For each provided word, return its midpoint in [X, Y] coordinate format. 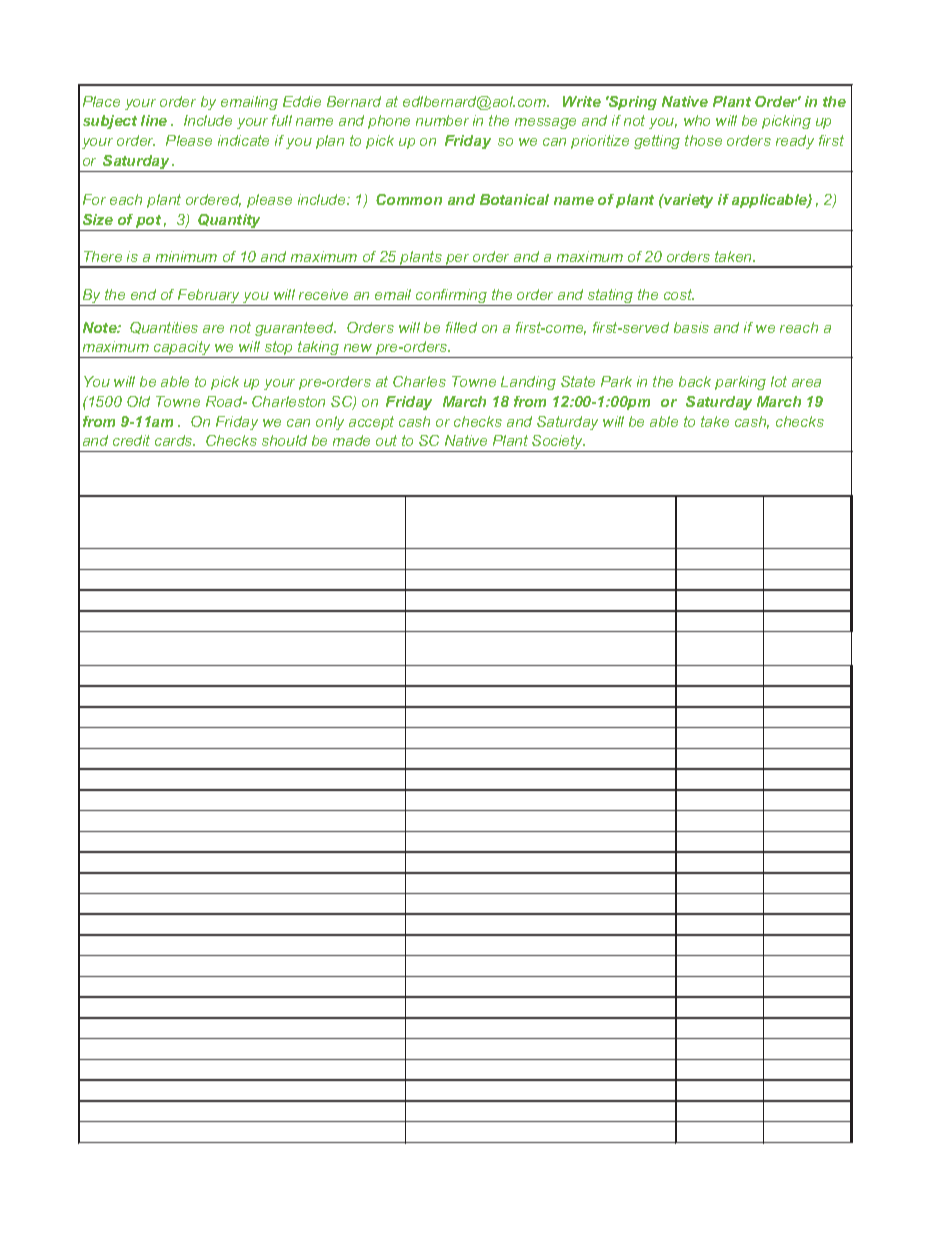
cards [175, 440]
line [154, 120]
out [386, 440]
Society [558, 443]
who [697, 120]
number [442, 120]
